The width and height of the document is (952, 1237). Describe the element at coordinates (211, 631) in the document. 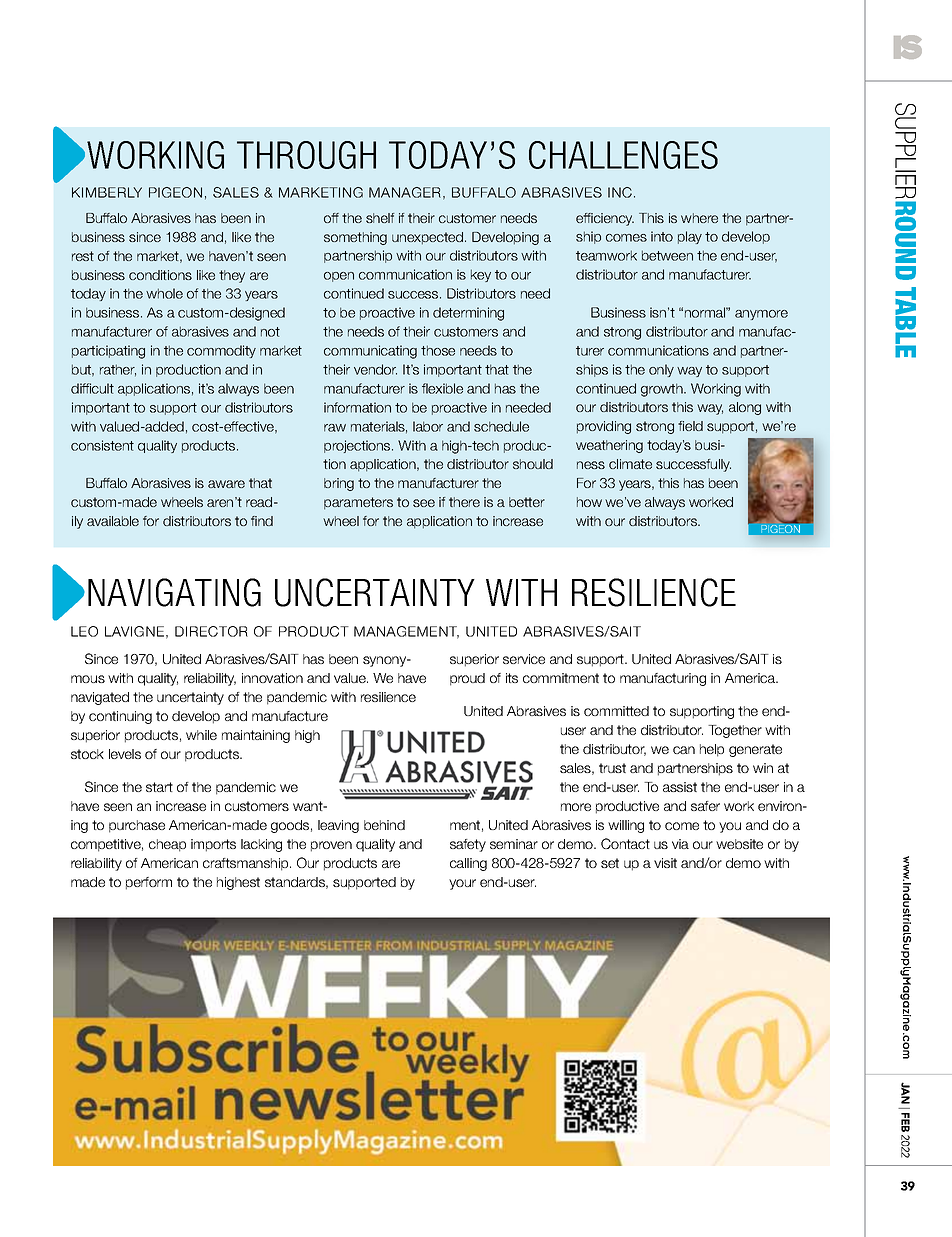

I see `director` at that location.
